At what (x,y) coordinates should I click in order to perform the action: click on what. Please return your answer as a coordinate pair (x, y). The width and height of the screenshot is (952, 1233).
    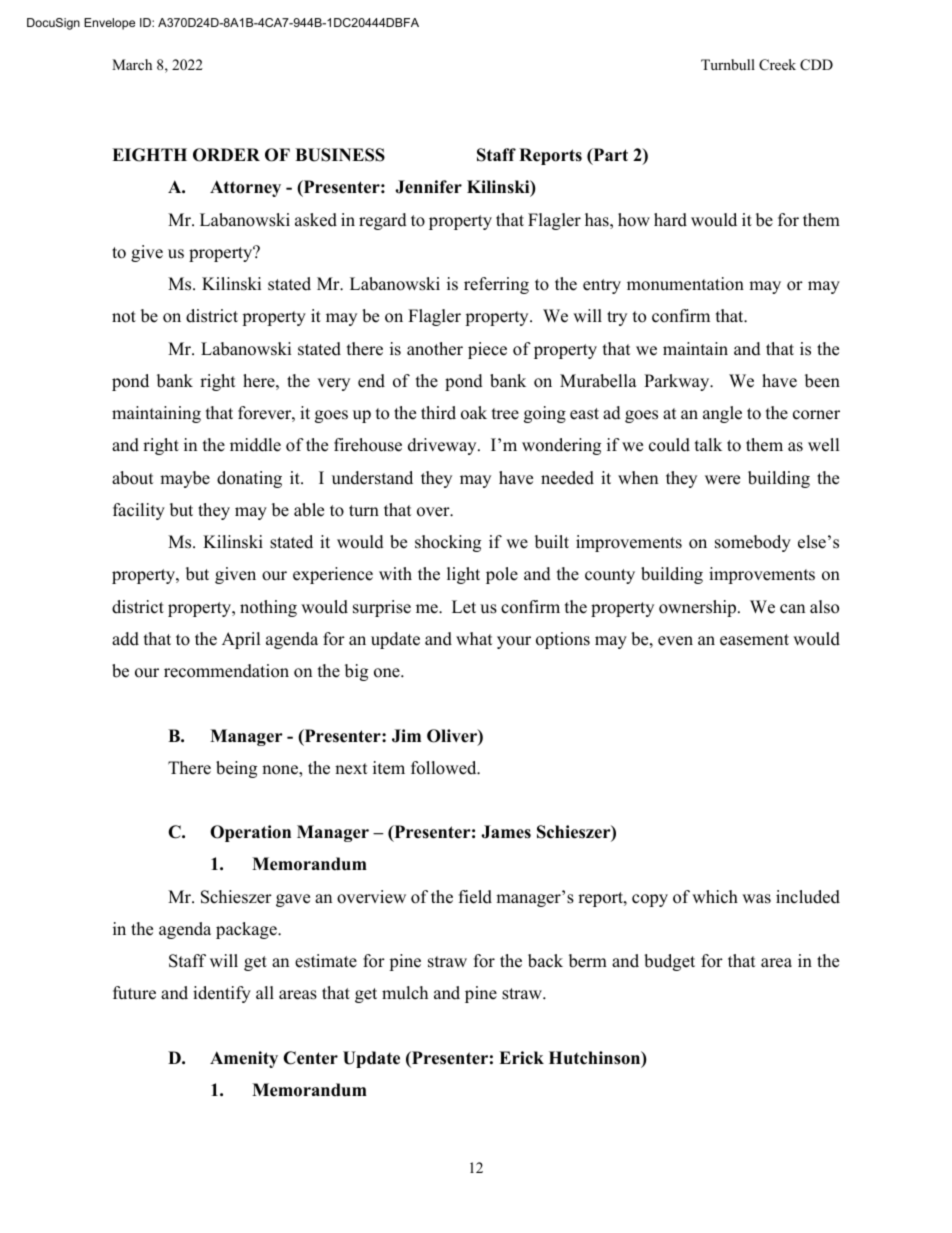
    Looking at the image, I should click on (474, 638).
